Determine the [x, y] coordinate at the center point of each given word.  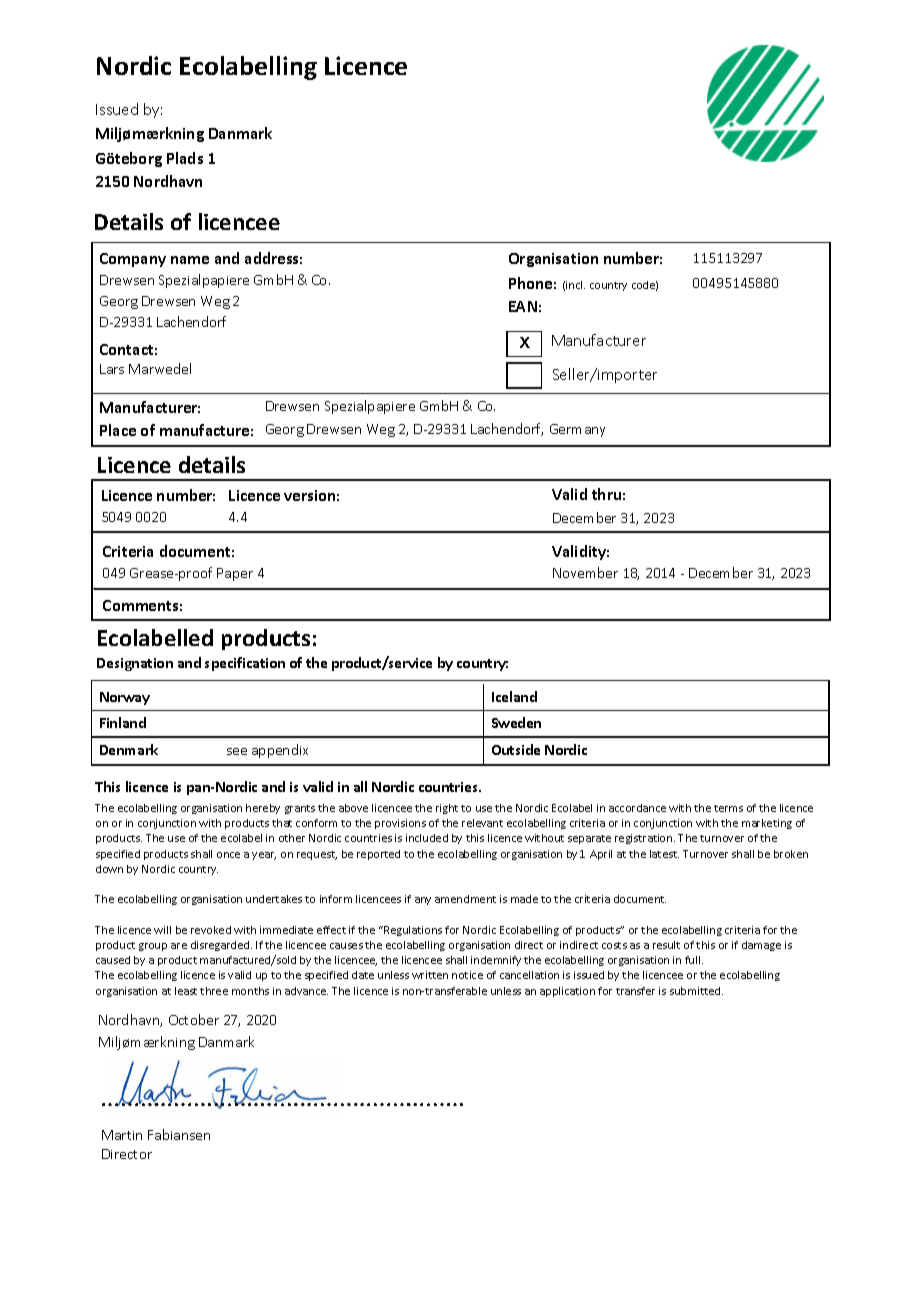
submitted [696, 991]
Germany [577, 430]
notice [467, 975]
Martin [122, 1135]
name [190, 260]
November [585, 572]
